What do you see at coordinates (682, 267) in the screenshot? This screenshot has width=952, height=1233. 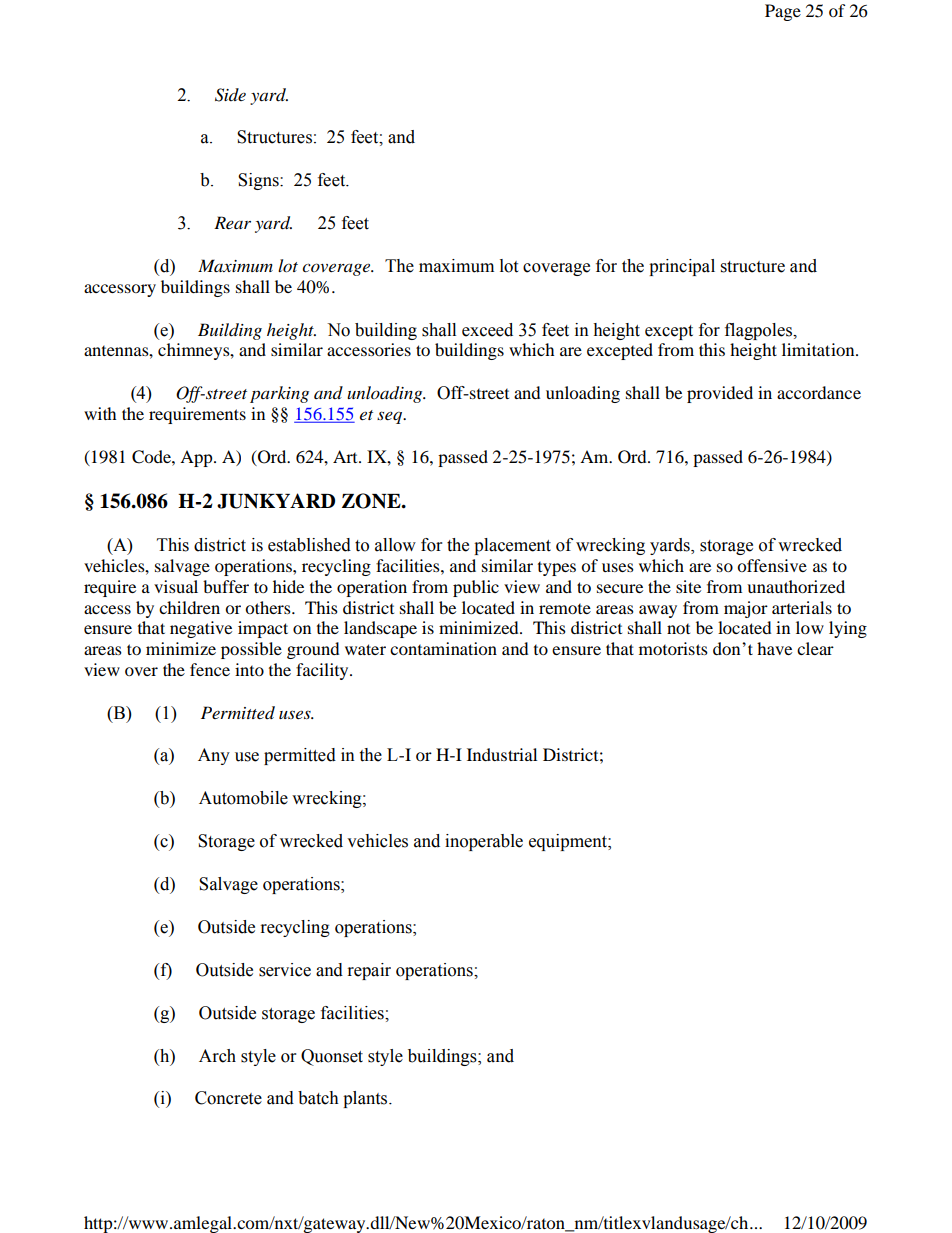 I see `principal` at bounding box center [682, 267].
